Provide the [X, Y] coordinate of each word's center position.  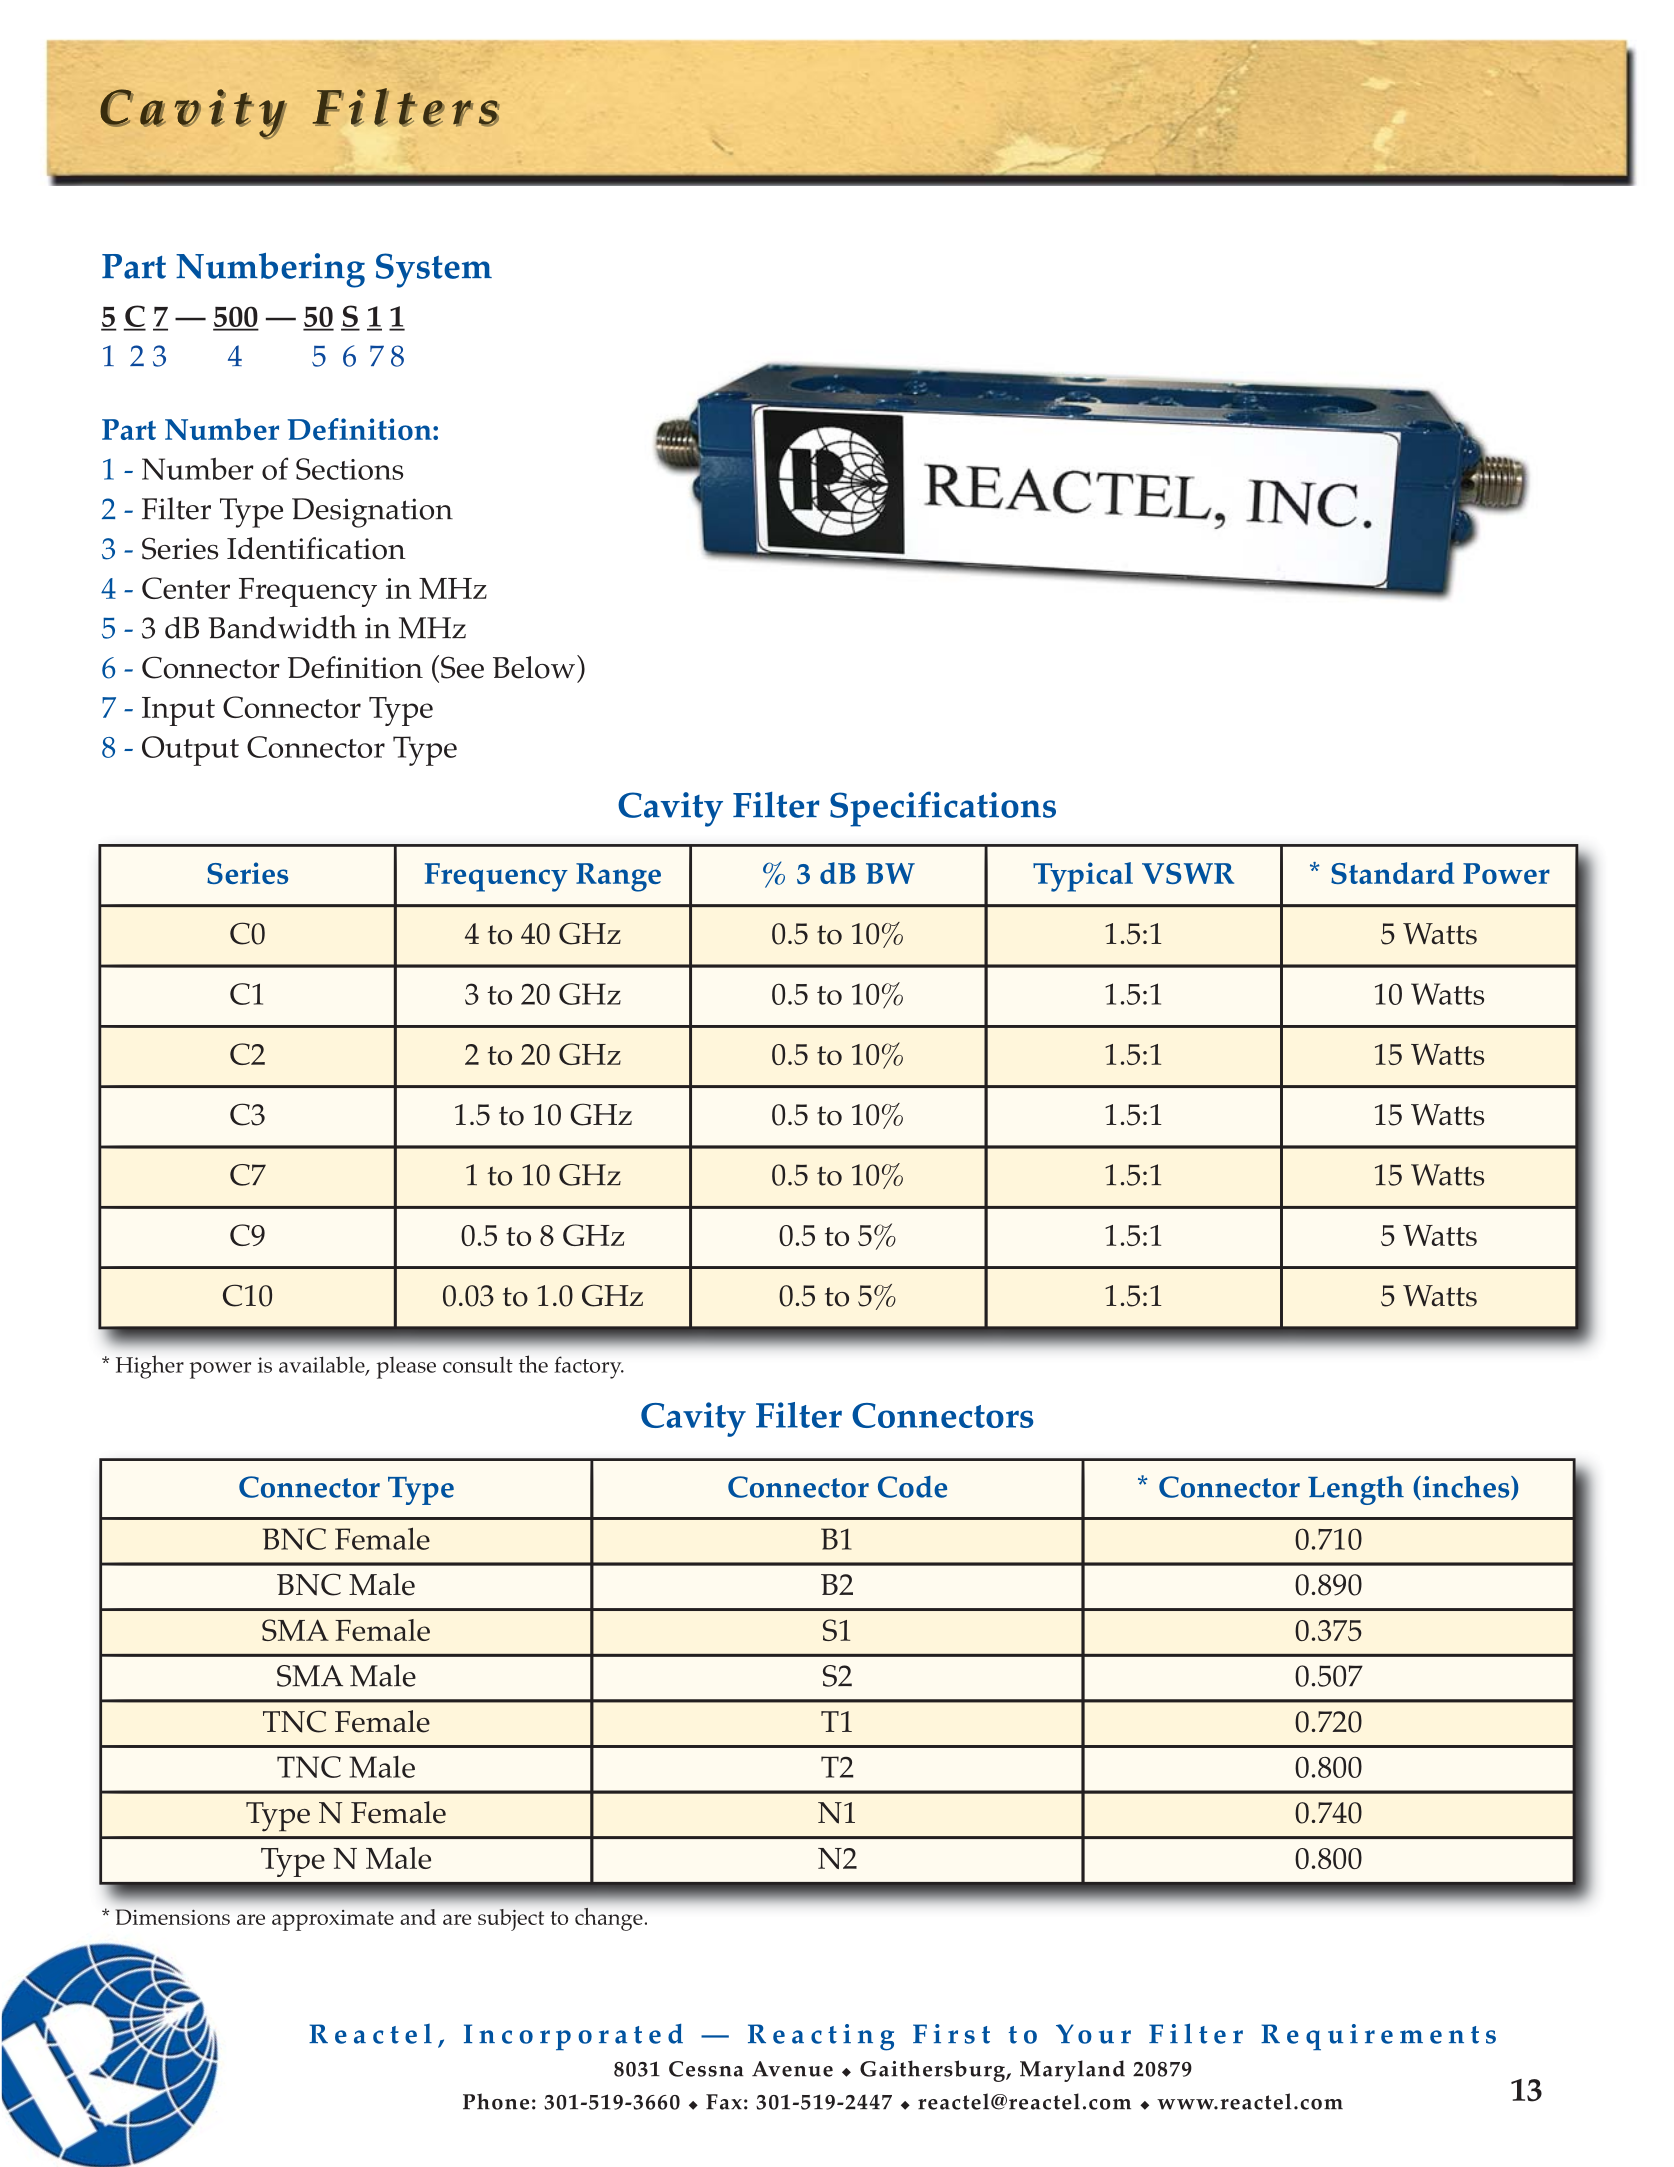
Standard [1393, 873]
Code [912, 1487]
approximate [333, 1920]
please [406, 1368]
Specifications [943, 809]
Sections [349, 469]
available [323, 1366]
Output [190, 751]
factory [589, 1367]
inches [1466, 1488]
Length [1356, 1490]
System [434, 270]
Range [618, 877]
